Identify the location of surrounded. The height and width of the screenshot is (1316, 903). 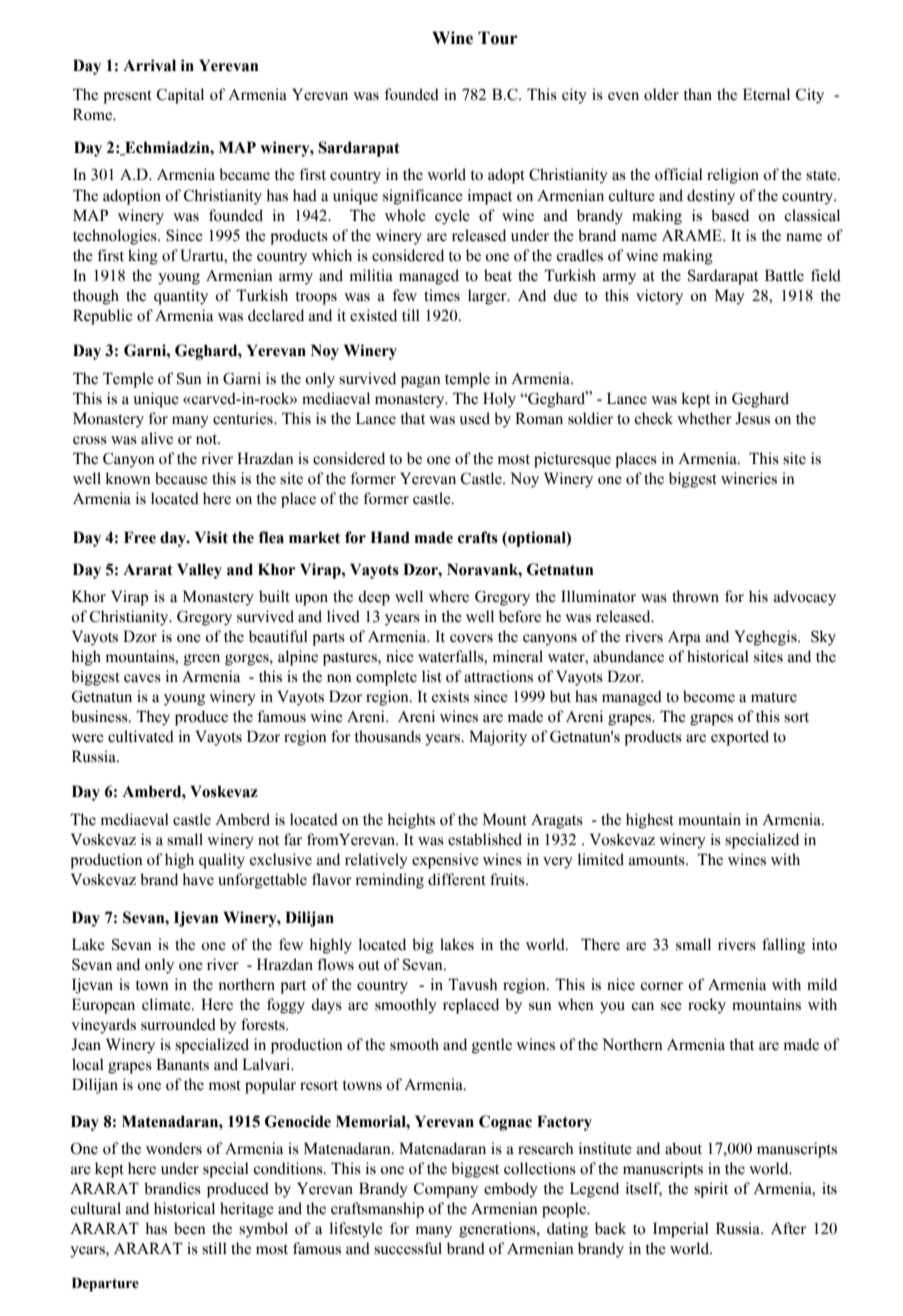
(178, 1024).
